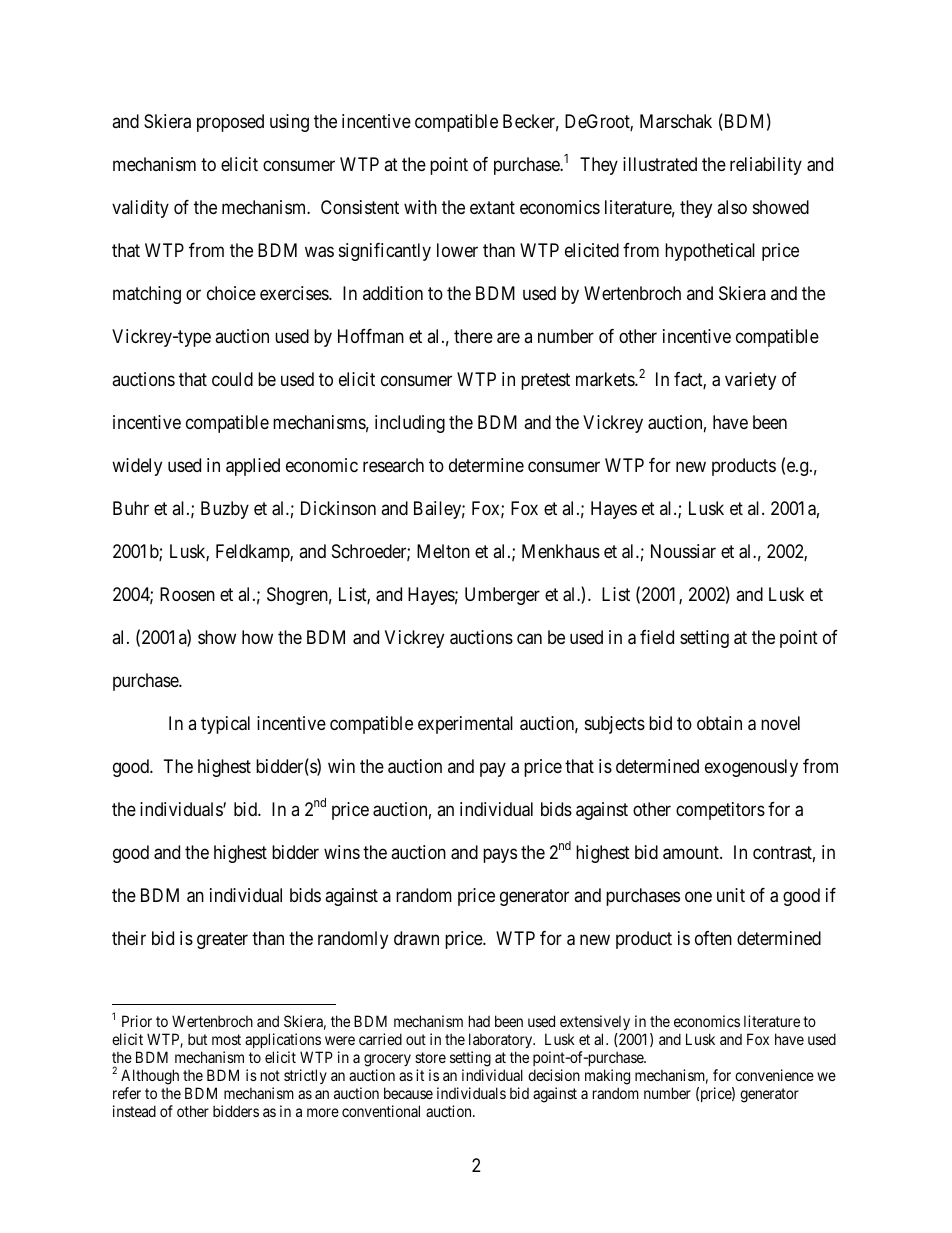  What do you see at coordinates (150, 1077) in the screenshot?
I see `Although` at bounding box center [150, 1077].
